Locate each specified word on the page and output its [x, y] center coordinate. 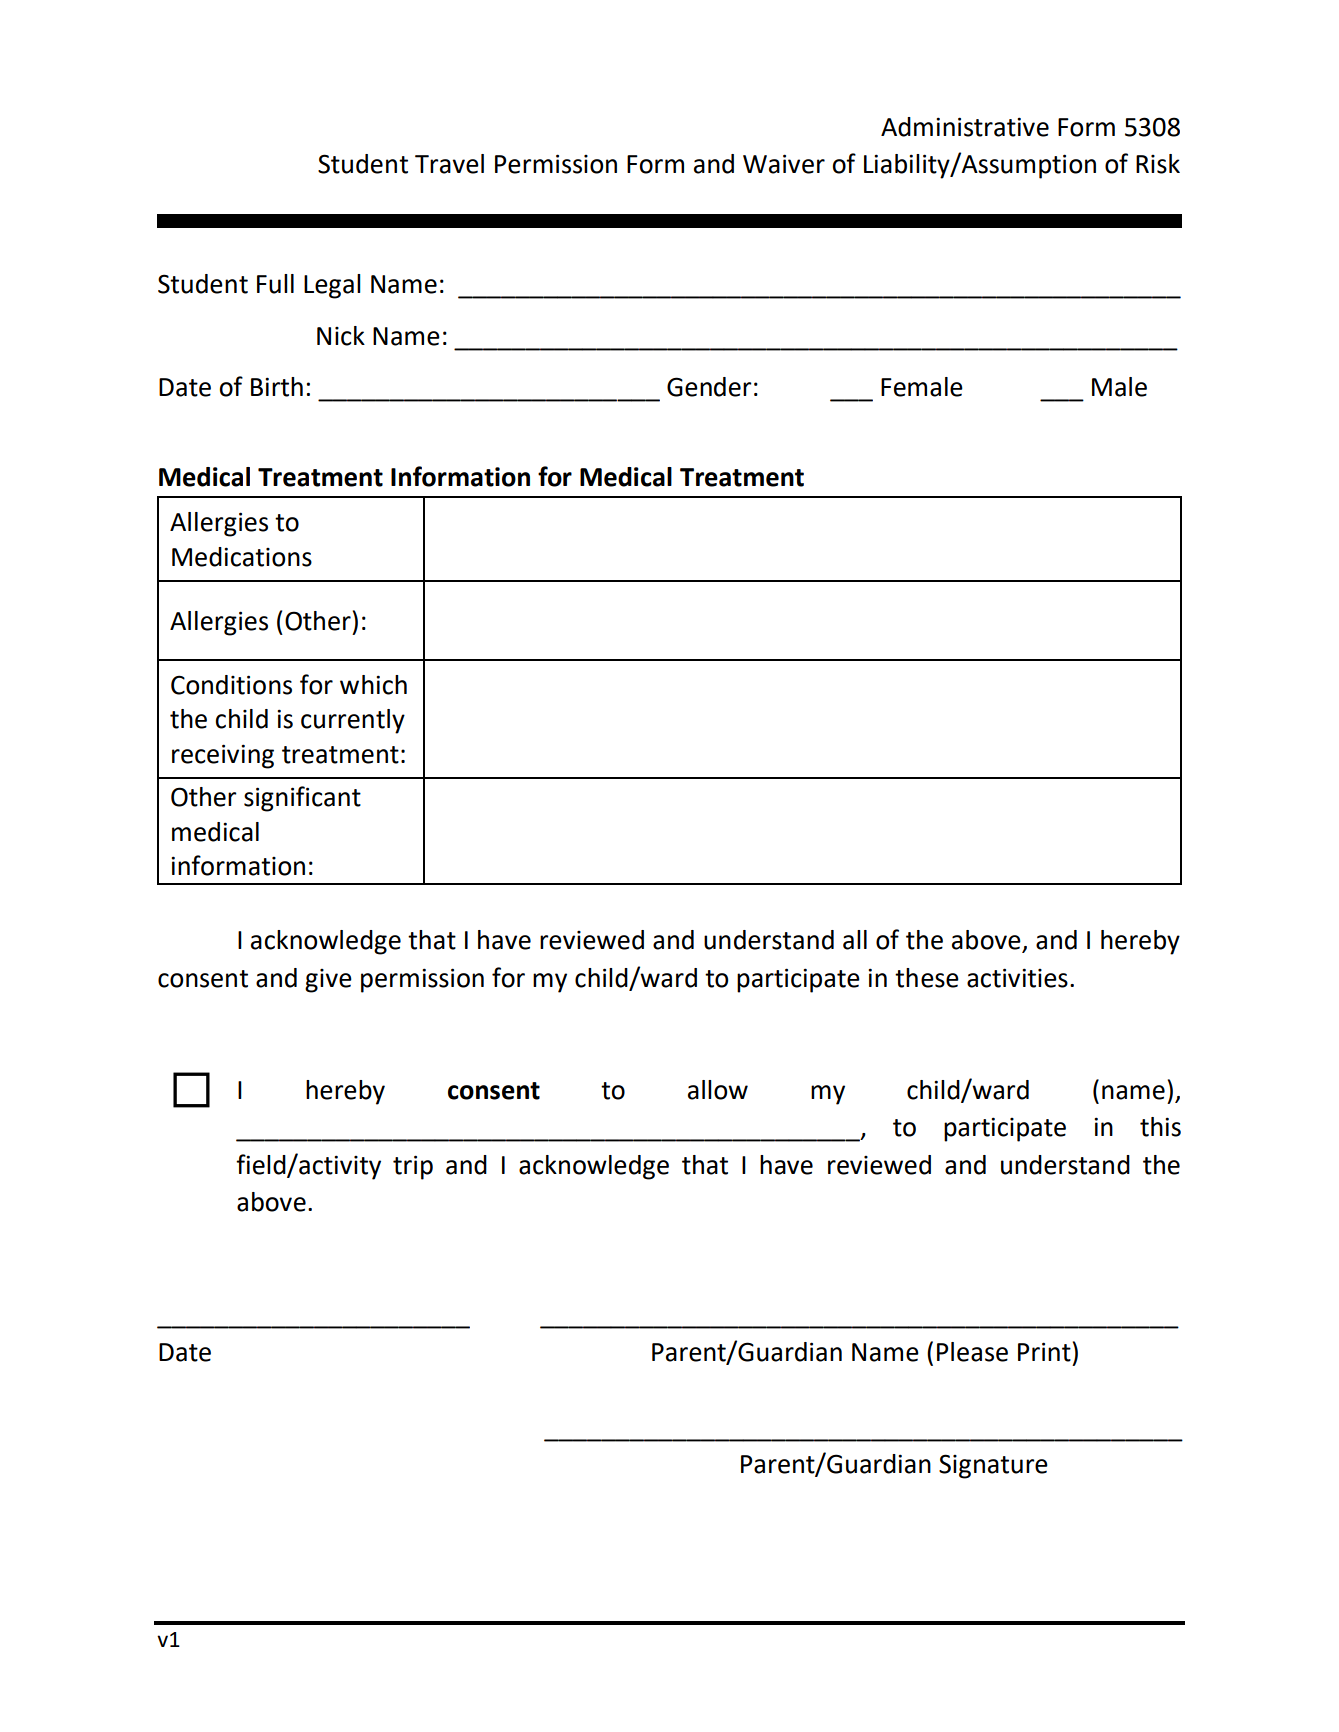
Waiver [784, 164]
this [1160, 1127]
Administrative [965, 127]
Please [972, 1352]
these [927, 978]
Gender [709, 387]
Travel [449, 164]
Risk [1158, 164]
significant [302, 799]
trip [413, 1167]
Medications [242, 557]
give [328, 981]
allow [718, 1090]
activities [1017, 978]
